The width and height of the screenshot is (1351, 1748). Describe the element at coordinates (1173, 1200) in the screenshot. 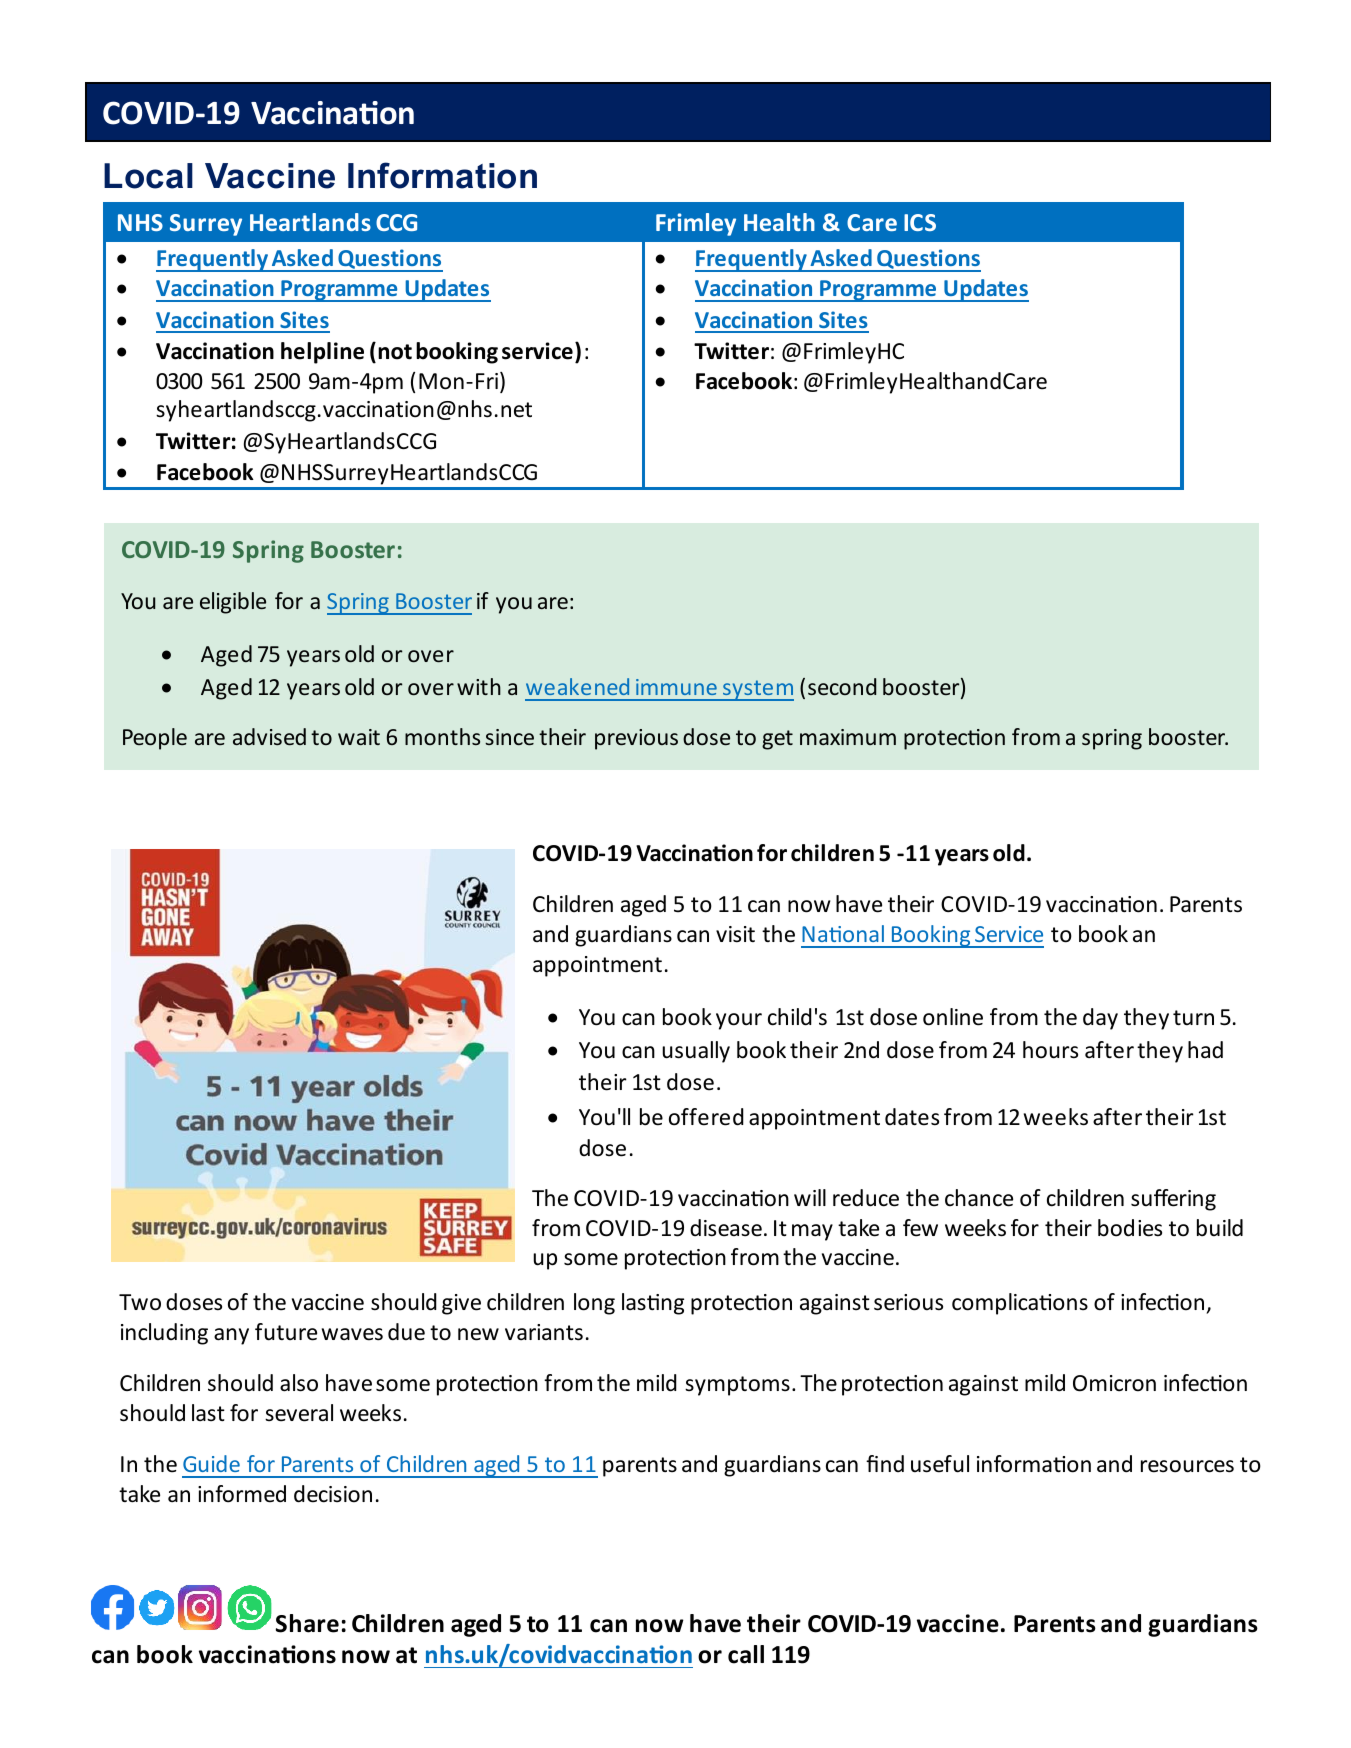

I see `suffering` at that location.
